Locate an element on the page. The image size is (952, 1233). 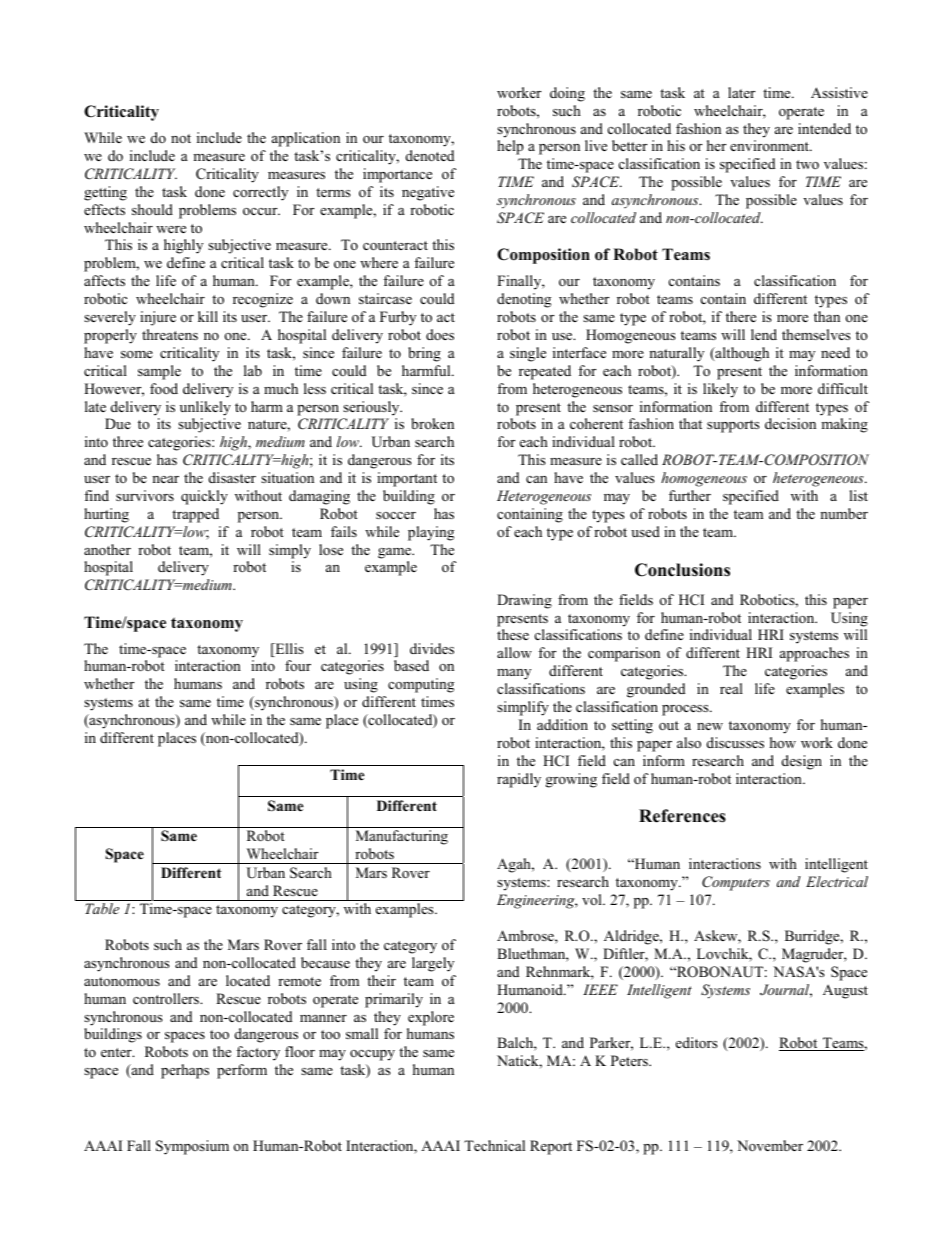
Technical is located at coordinates (494, 1145).
